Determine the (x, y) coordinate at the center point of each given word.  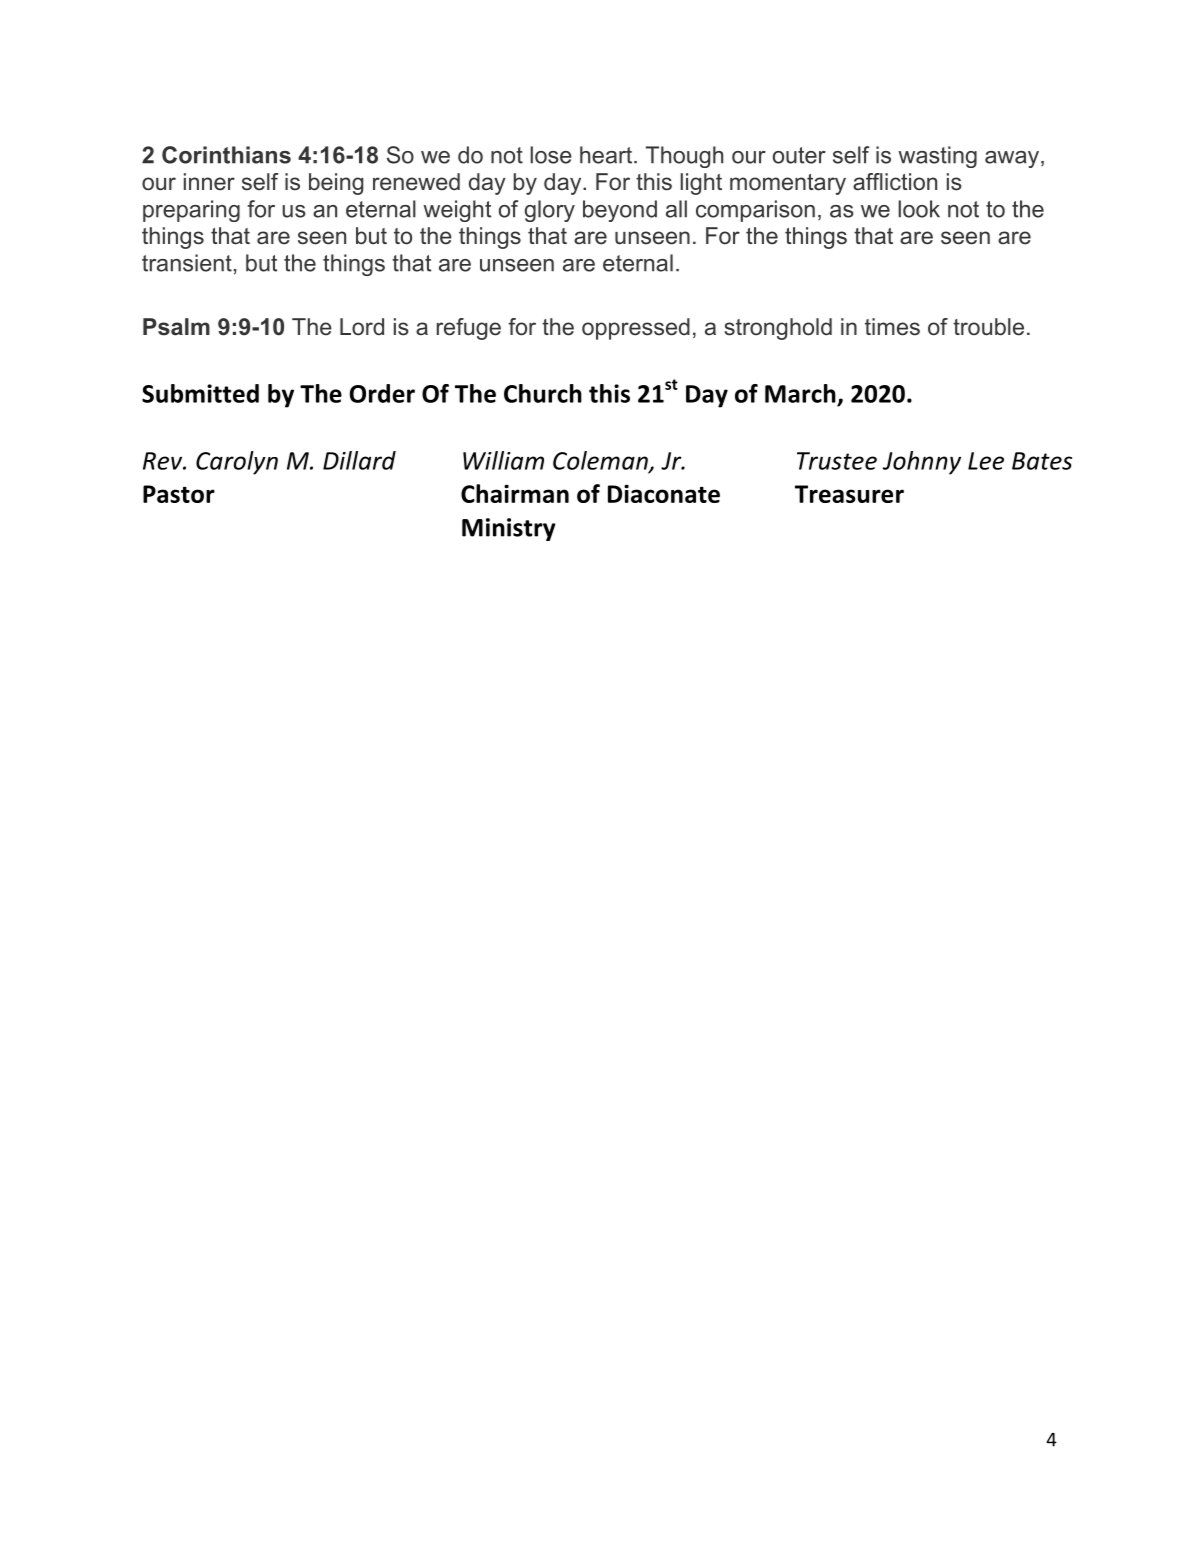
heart (607, 155)
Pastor (179, 494)
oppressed (636, 329)
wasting (937, 157)
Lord (362, 327)
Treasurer (849, 494)
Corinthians (226, 155)
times (892, 327)
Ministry (509, 529)
